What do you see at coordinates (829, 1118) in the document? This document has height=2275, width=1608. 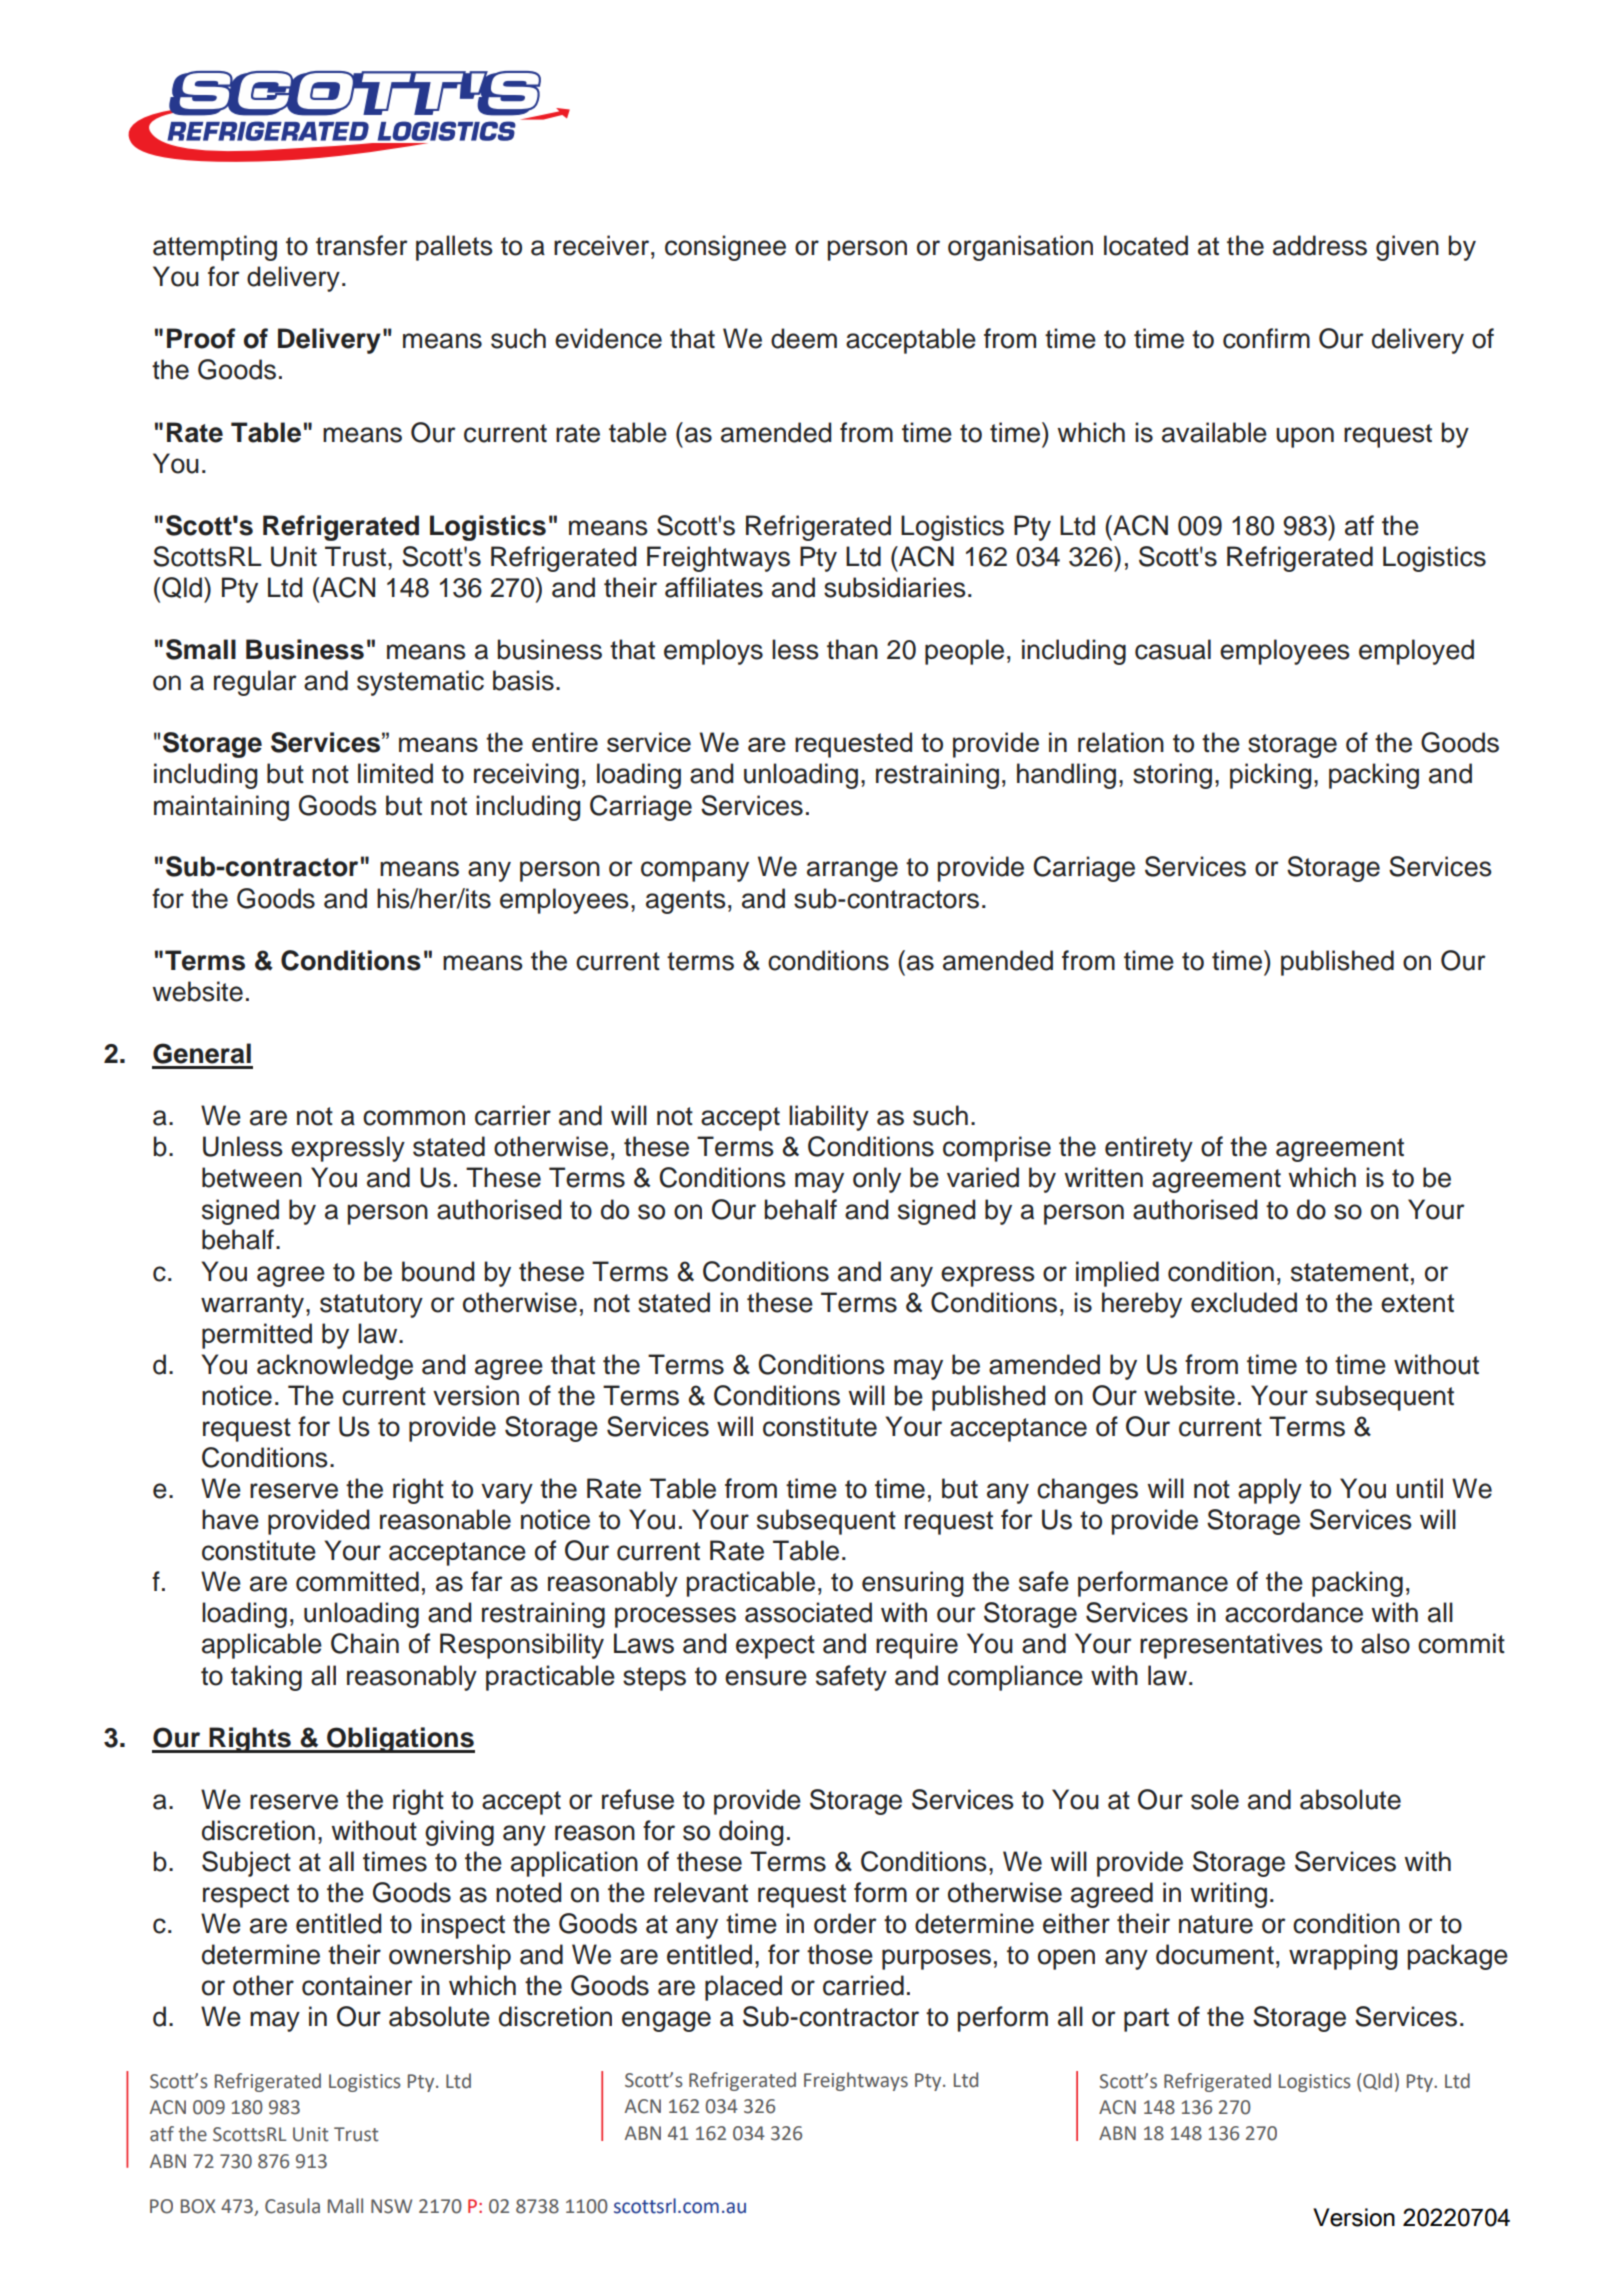 I see `liability` at bounding box center [829, 1118].
